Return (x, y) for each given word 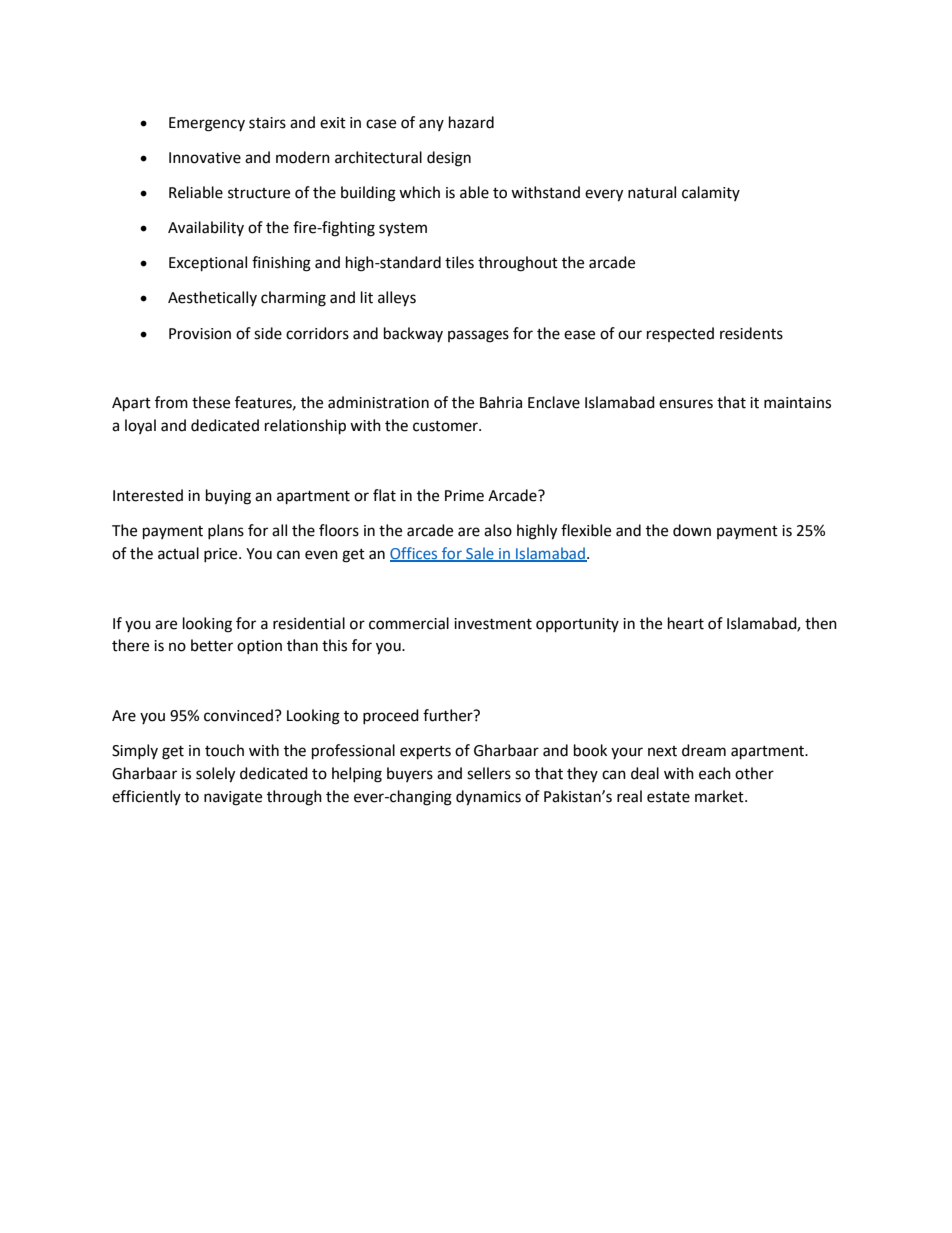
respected (680, 334)
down (692, 530)
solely (215, 775)
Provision (200, 334)
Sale (480, 554)
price (222, 555)
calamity (711, 193)
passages (478, 336)
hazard (471, 122)
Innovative (205, 158)
